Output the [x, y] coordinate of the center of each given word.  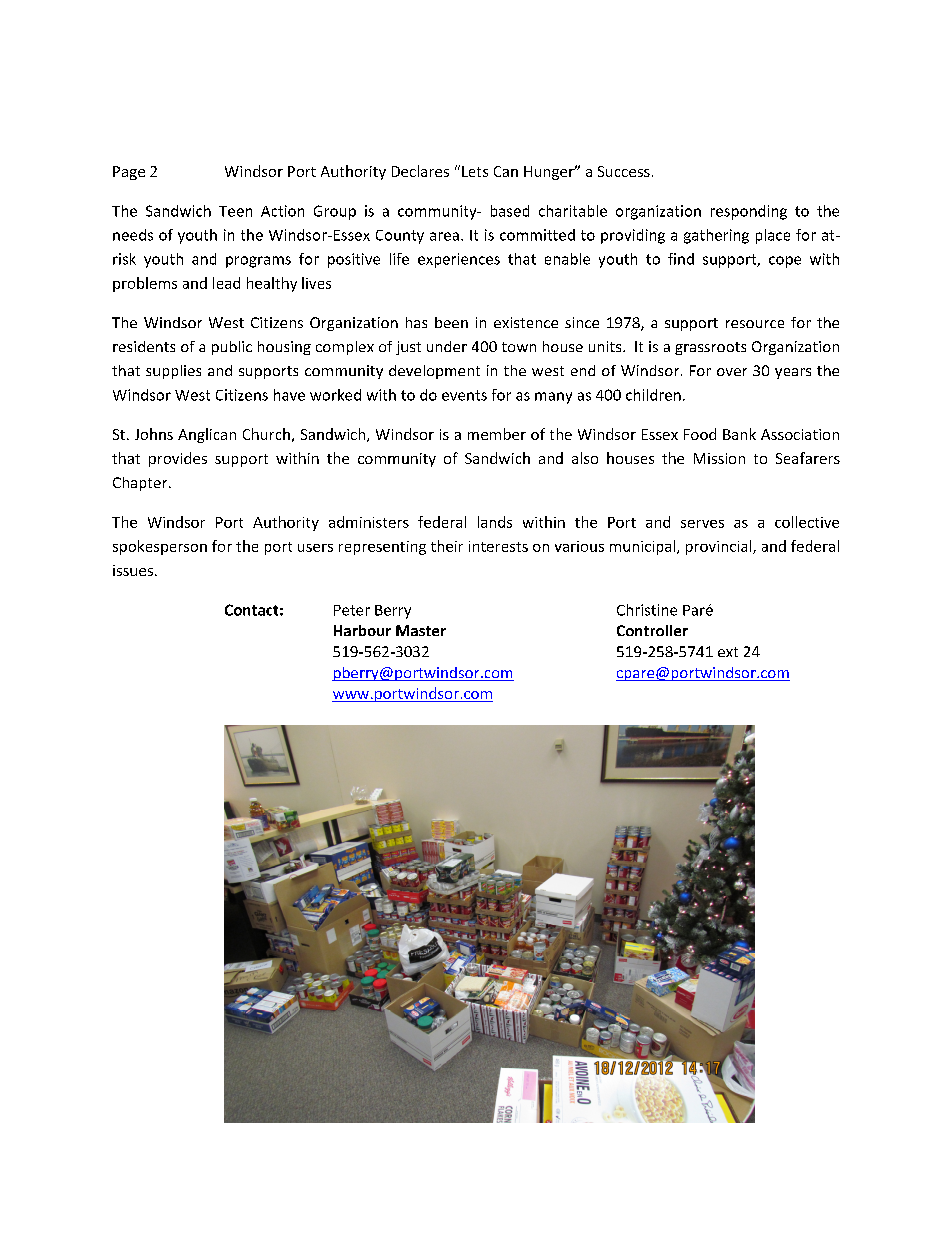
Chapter [141, 484]
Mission [719, 458]
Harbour [362, 630]
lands [495, 522]
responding [749, 212]
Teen [235, 211]
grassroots [710, 348]
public [232, 348]
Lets [475, 171]
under [447, 346]
